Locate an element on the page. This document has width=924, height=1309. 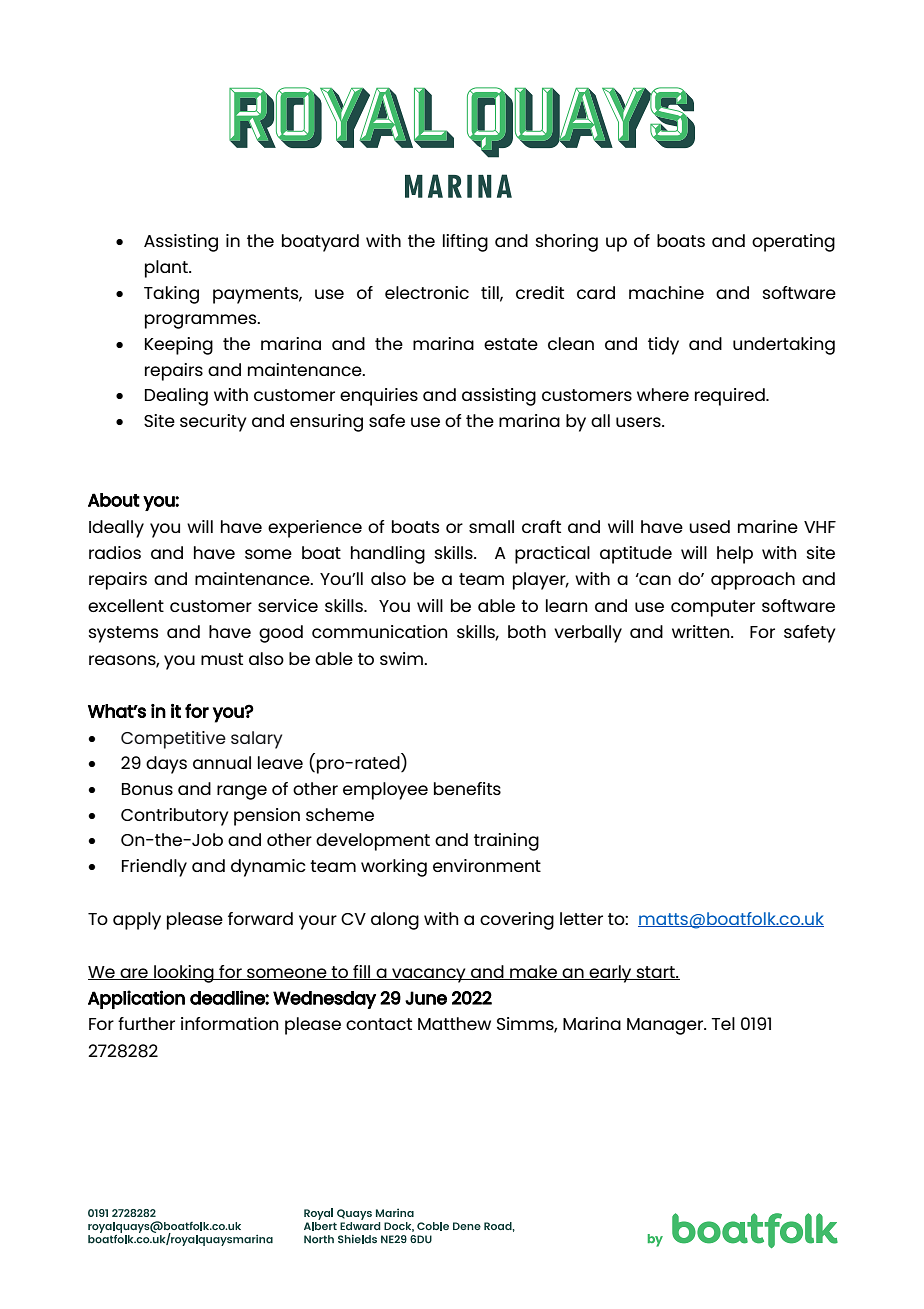
both is located at coordinates (527, 631).
